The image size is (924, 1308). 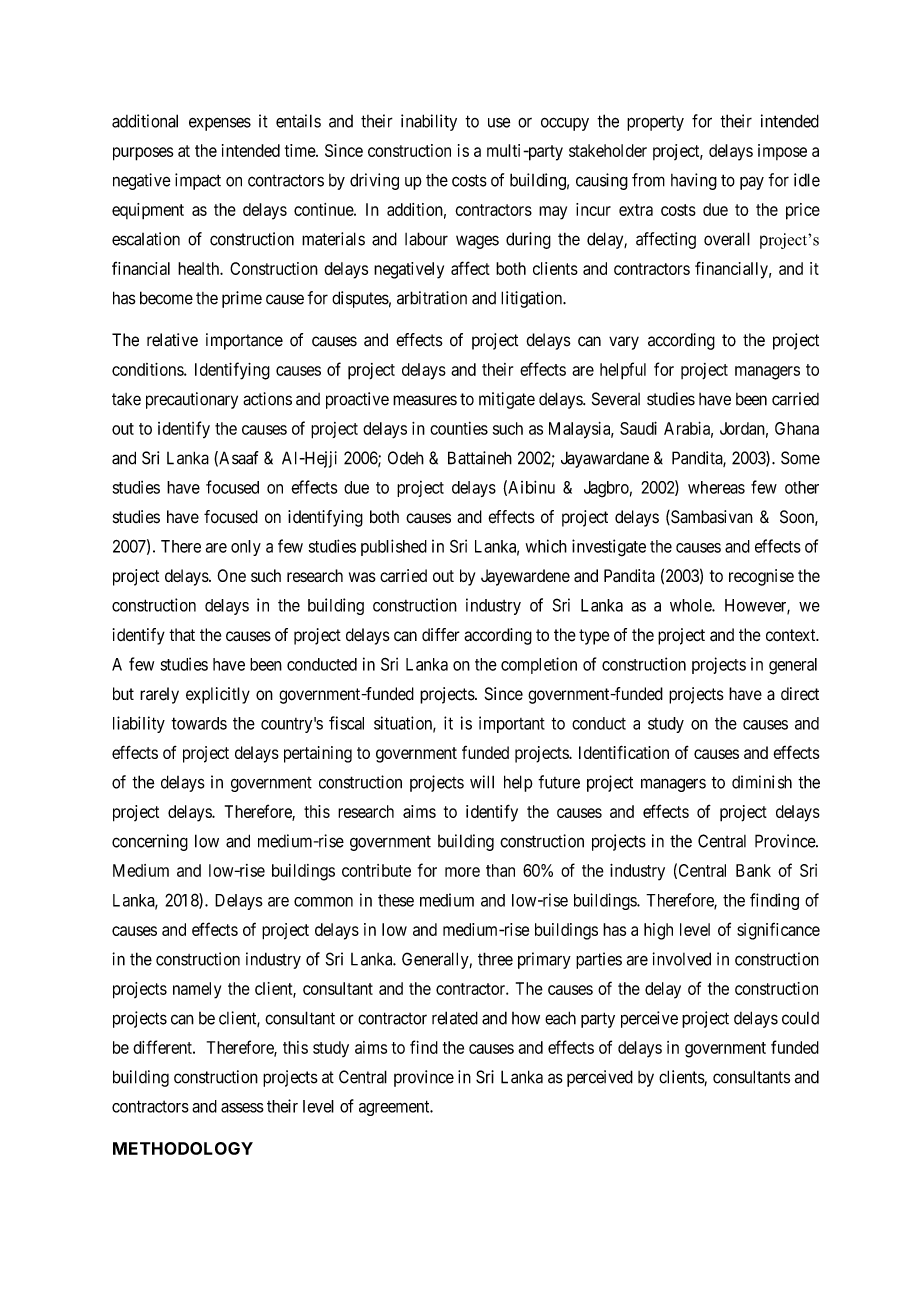 I want to click on inability, so click(x=429, y=122).
